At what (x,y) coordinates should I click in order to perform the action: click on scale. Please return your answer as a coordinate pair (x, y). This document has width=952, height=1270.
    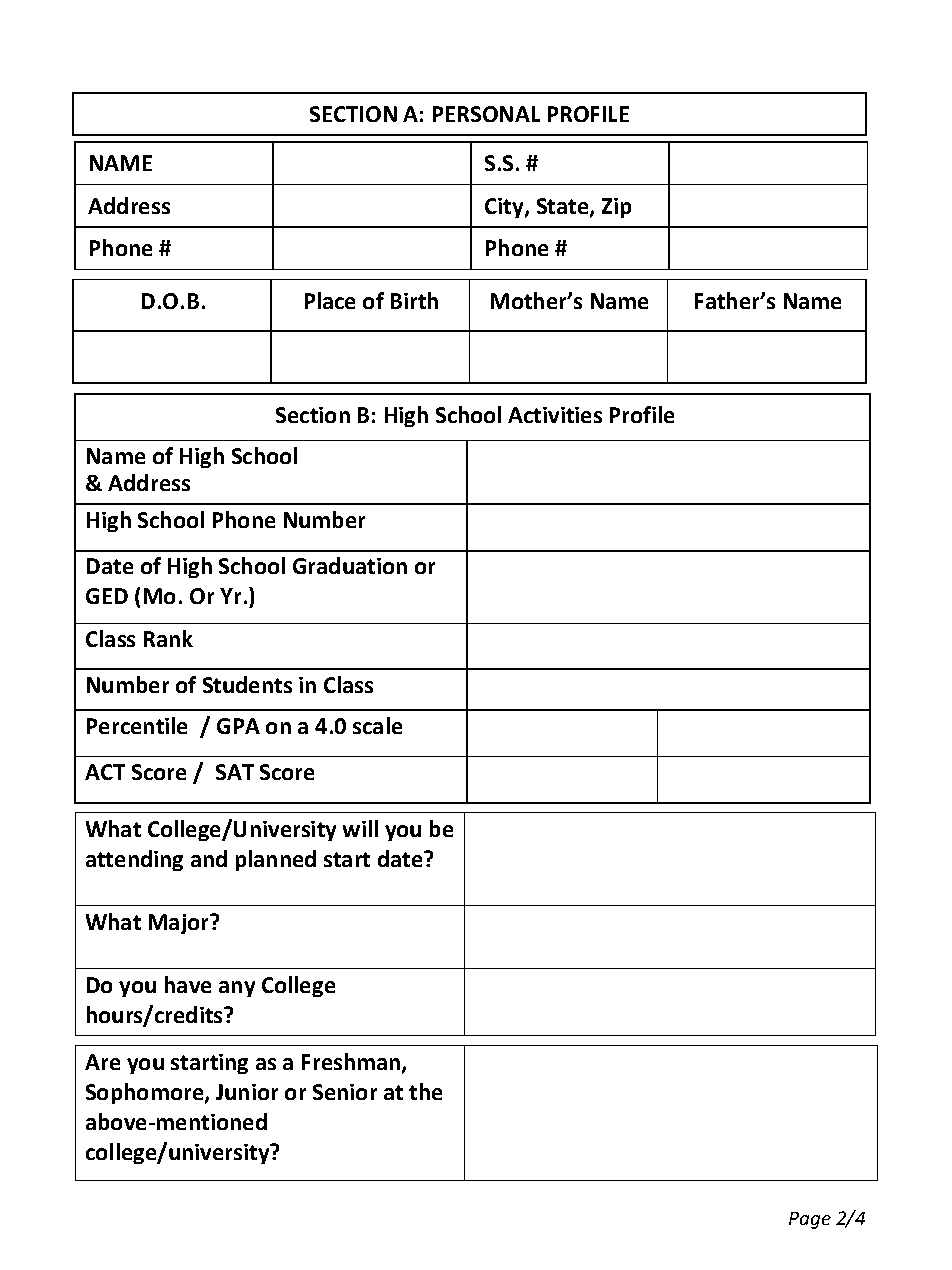
    Looking at the image, I should click on (377, 725).
